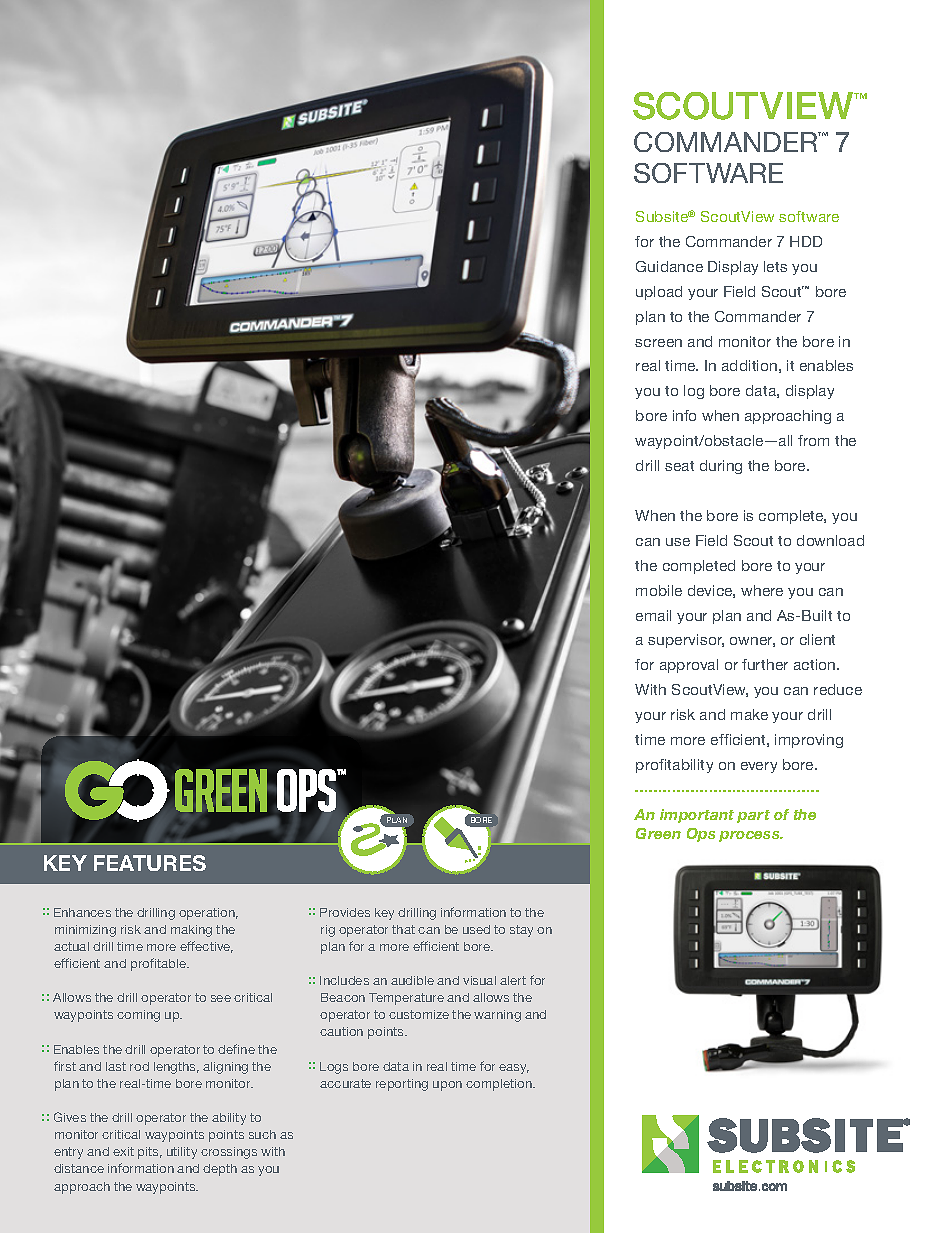 The height and width of the screenshot is (1233, 952). I want to click on Guidance, so click(669, 266).
